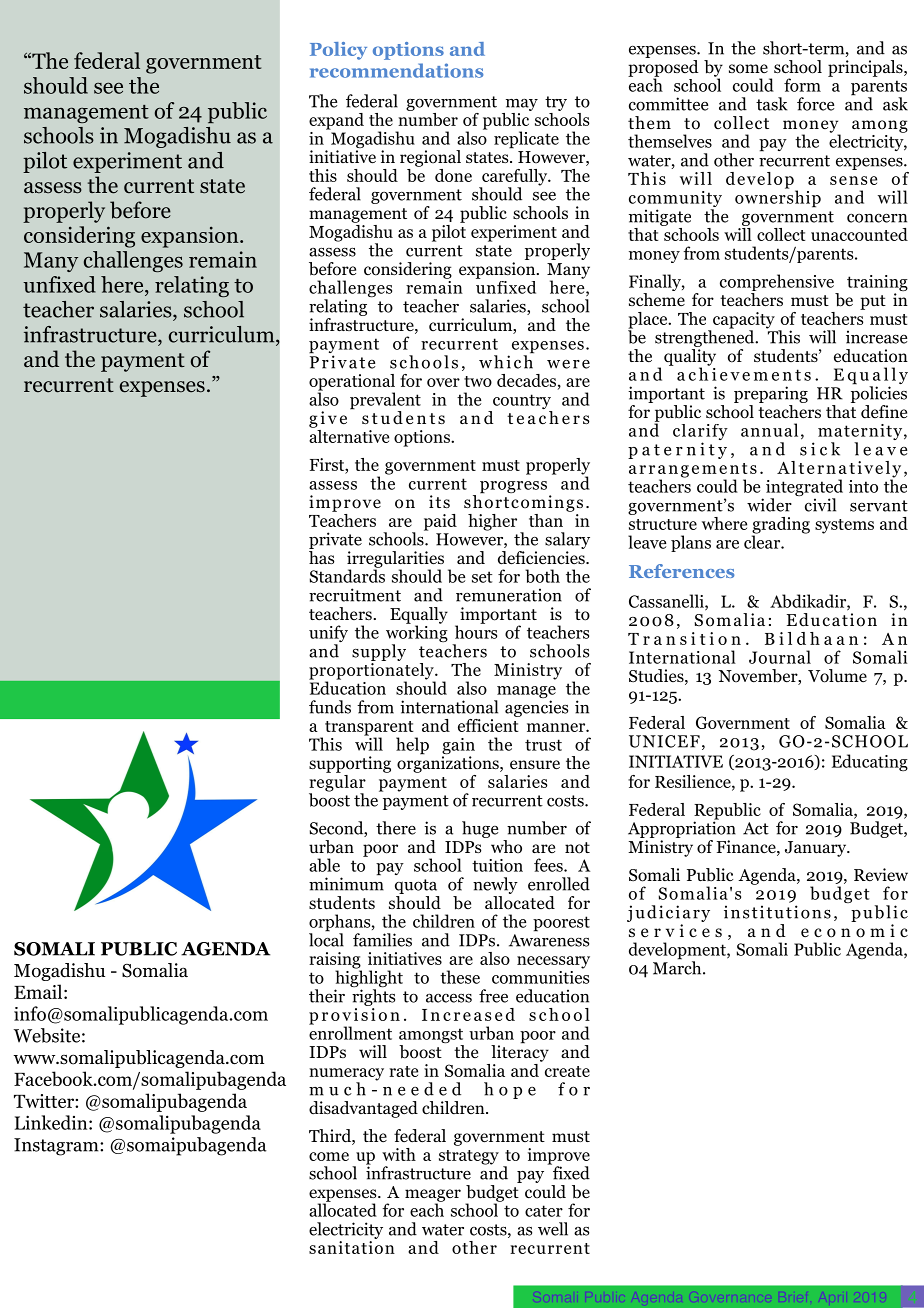 This image has width=924, height=1308. I want to click on form, so click(802, 85).
